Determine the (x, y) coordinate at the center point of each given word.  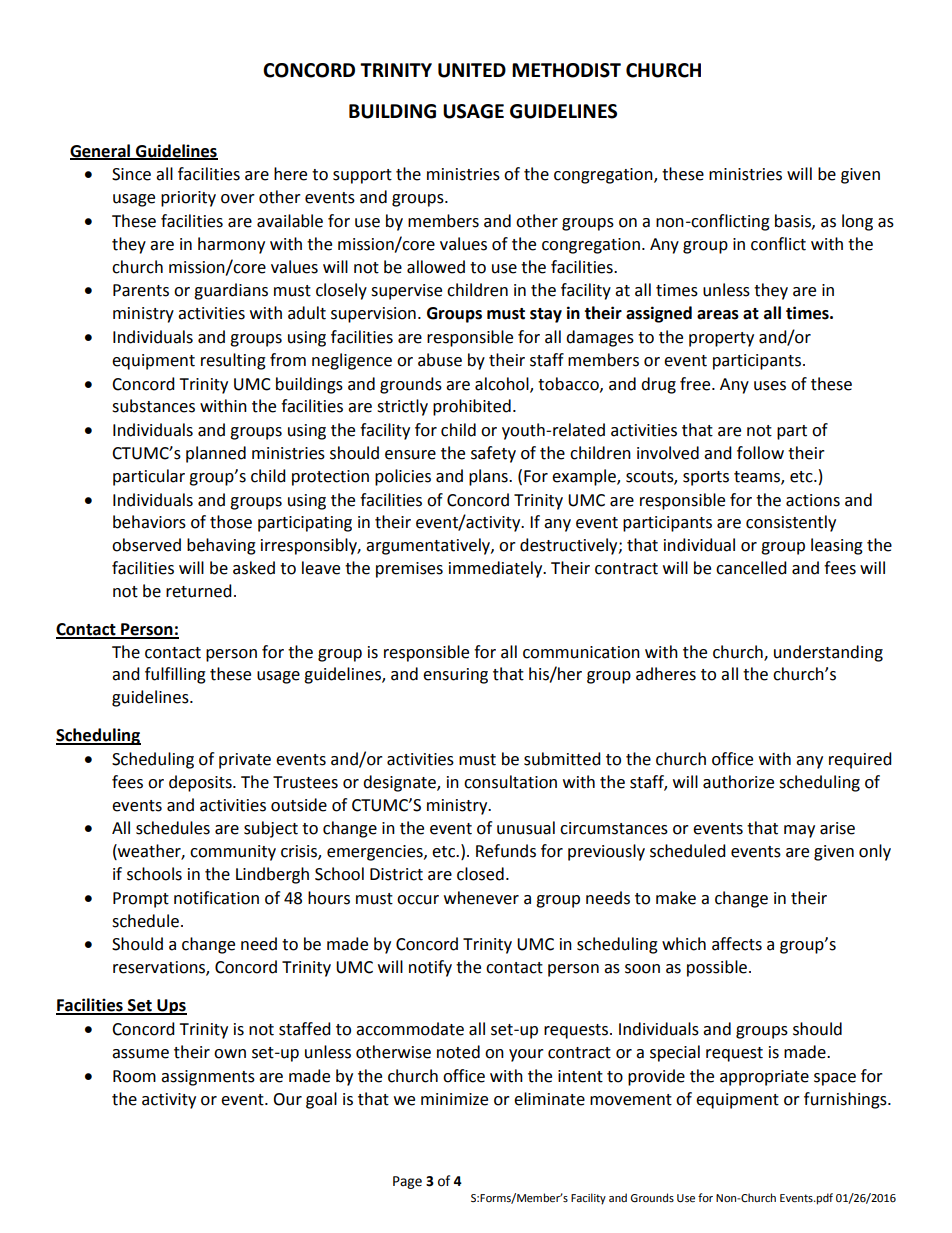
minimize (454, 1099)
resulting (233, 361)
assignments (208, 1078)
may (799, 831)
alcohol (503, 384)
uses (770, 386)
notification (216, 898)
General (101, 151)
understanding (828, 653)
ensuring (455, 676)
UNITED (472, 70)
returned (199, 591)
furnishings (846, 1100)
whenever (481, 898)
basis (794, 221)
